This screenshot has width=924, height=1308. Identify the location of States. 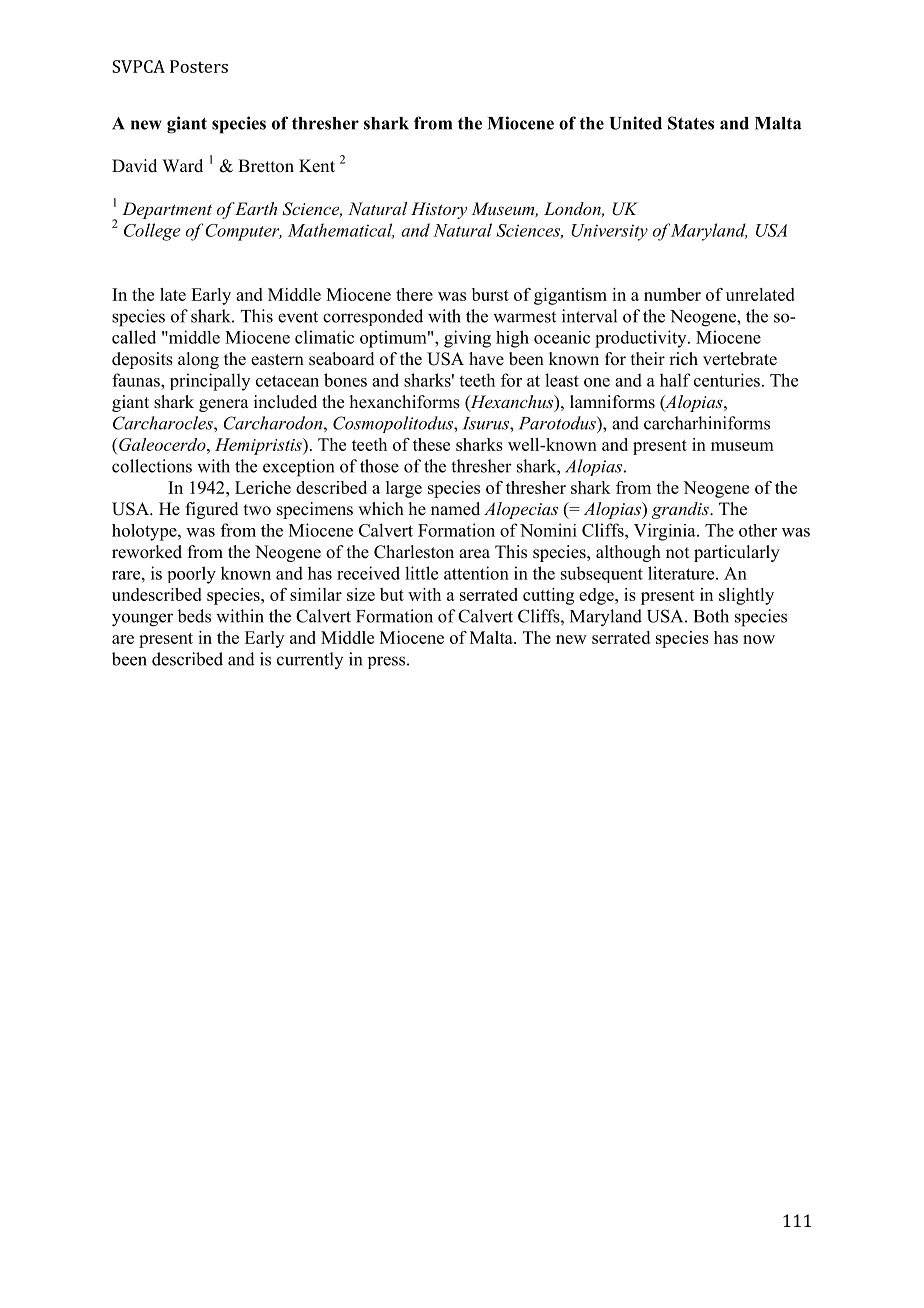
(691, 123).
